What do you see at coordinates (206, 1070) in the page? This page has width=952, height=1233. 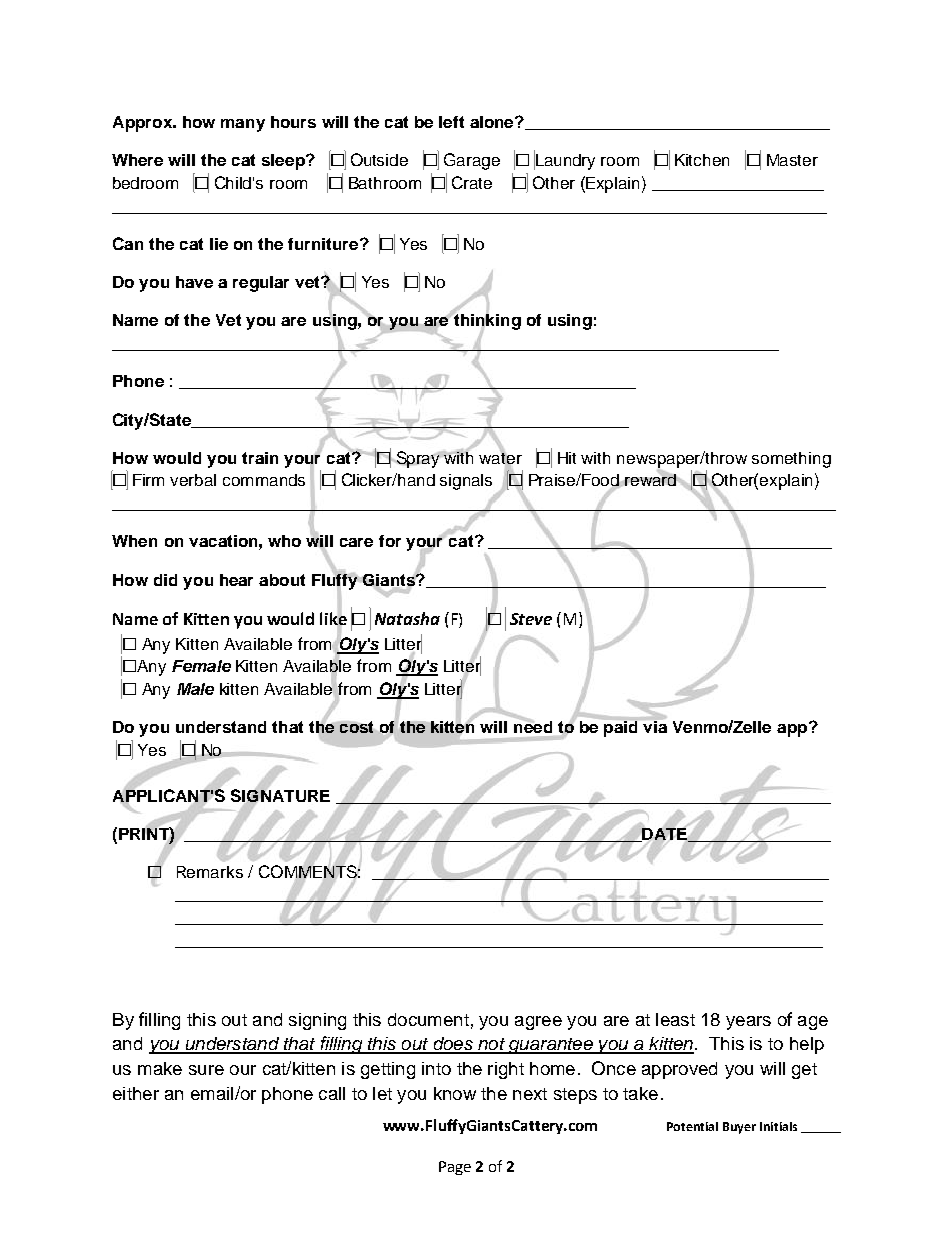 I see `sure` at bounding box center [206, 1070].
